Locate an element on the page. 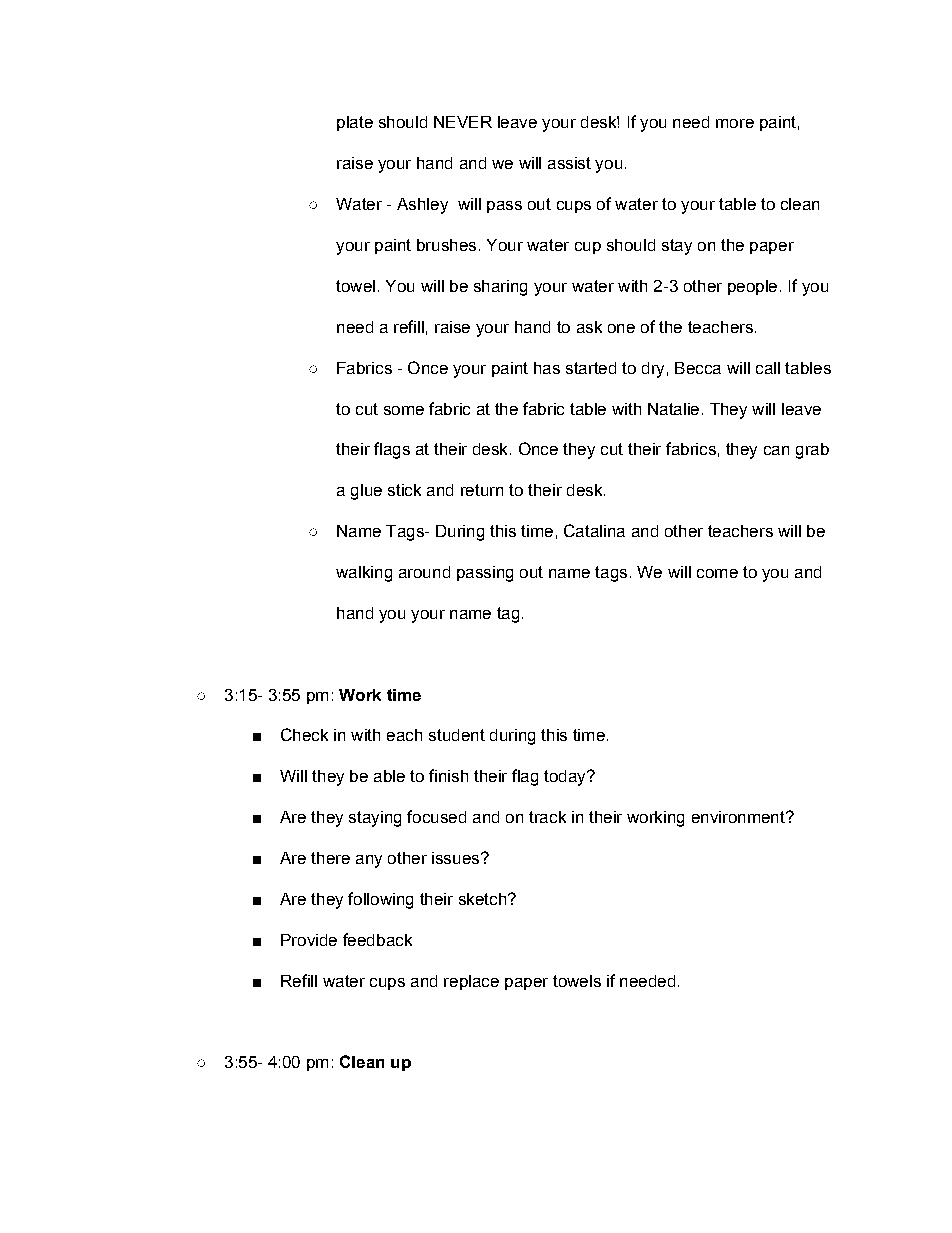 This image has width=952, height=1233. some is located at coordinates (404, 410).
